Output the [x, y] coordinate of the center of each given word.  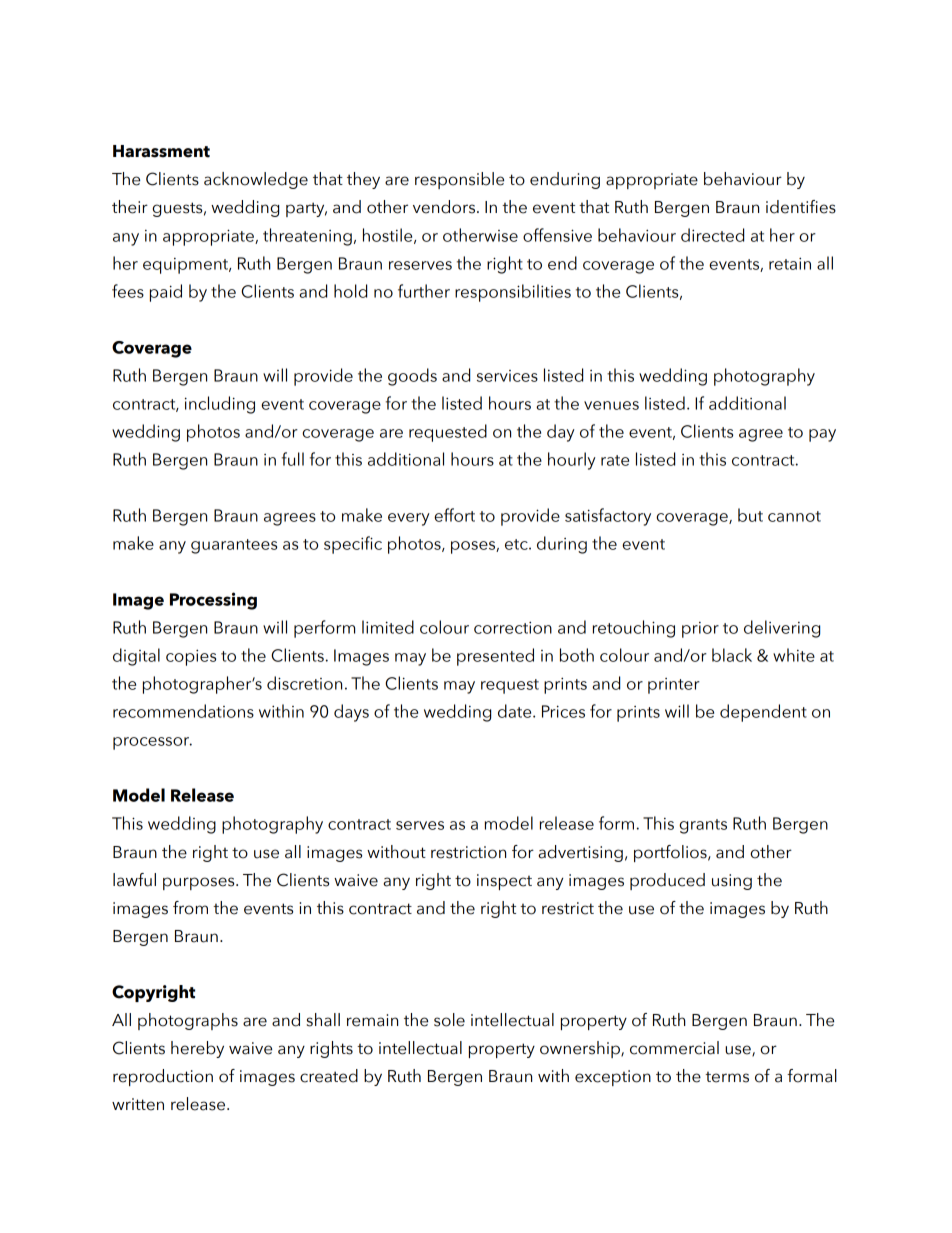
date [516, 711]
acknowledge [256, 180]
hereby [197, 1049]
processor [152, 743]
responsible [459, 180]
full [293, 459]
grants [703, 826]
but [750, 515]
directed [712, 235]
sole [449, 1020]
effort [454, 515]
